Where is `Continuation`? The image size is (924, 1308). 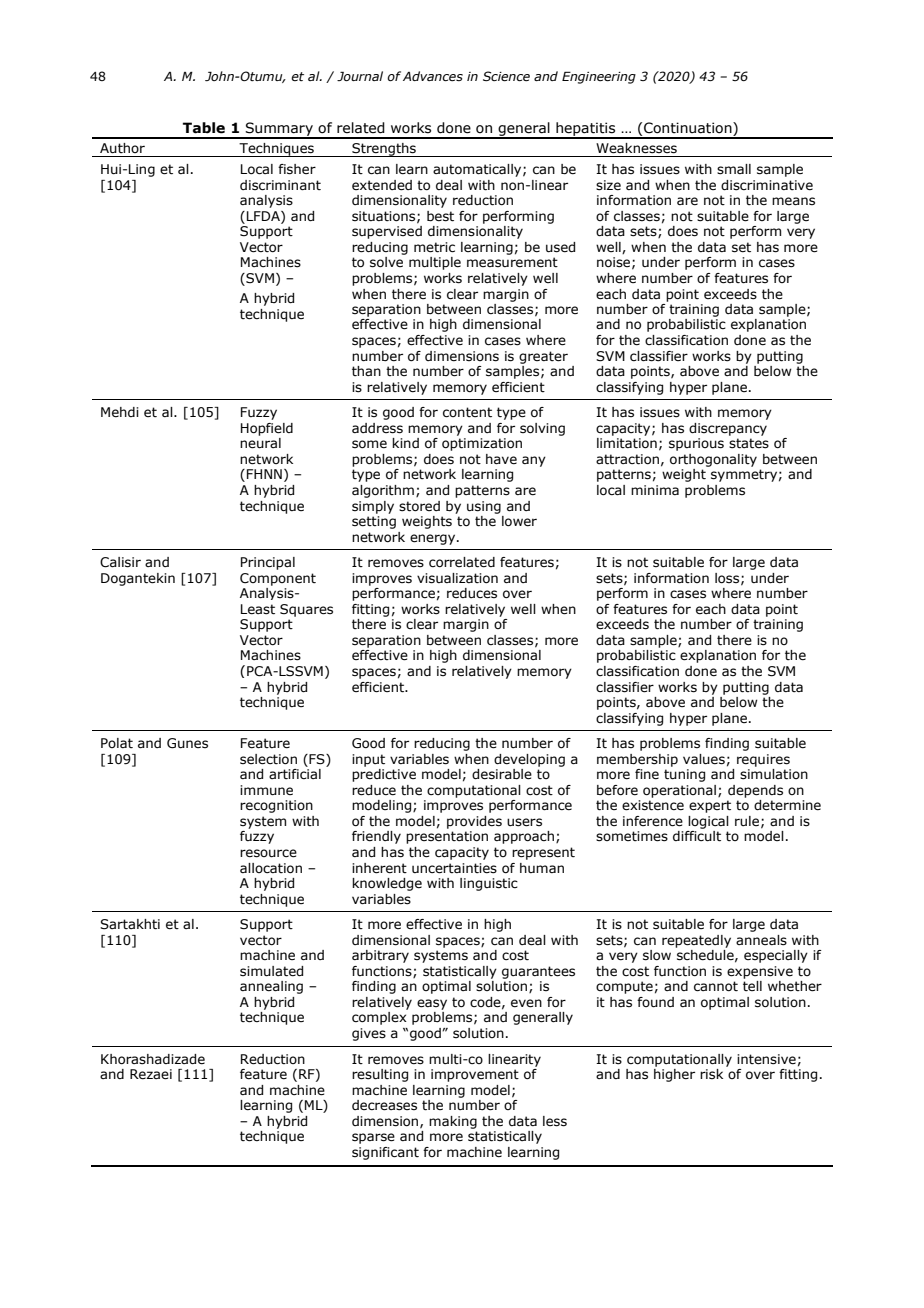
Continuation is located at coordinates (689, 129).
